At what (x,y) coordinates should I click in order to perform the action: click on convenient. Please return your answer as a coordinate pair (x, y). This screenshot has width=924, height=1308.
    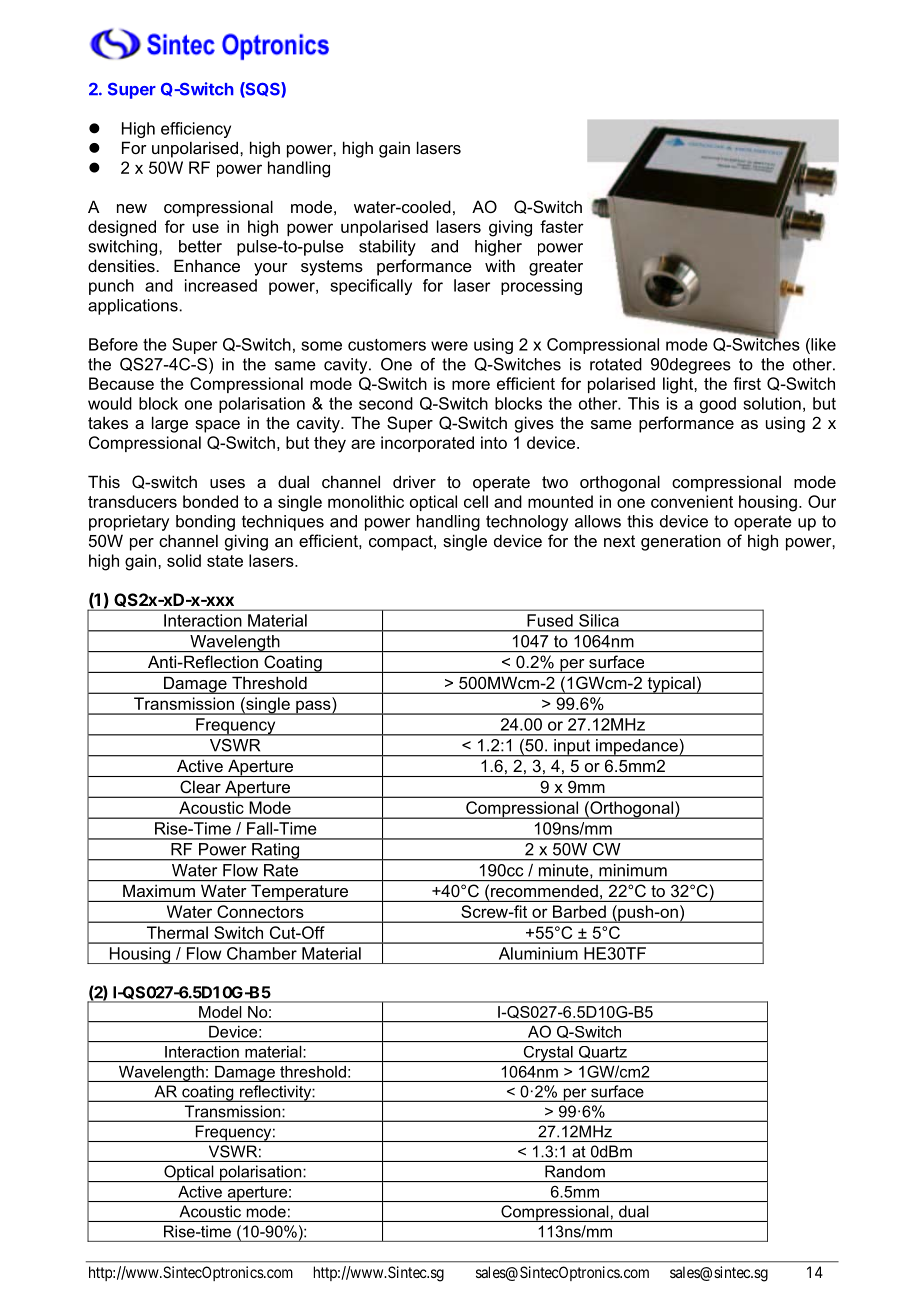
    Looking at the image, I should click on (692, 501).
